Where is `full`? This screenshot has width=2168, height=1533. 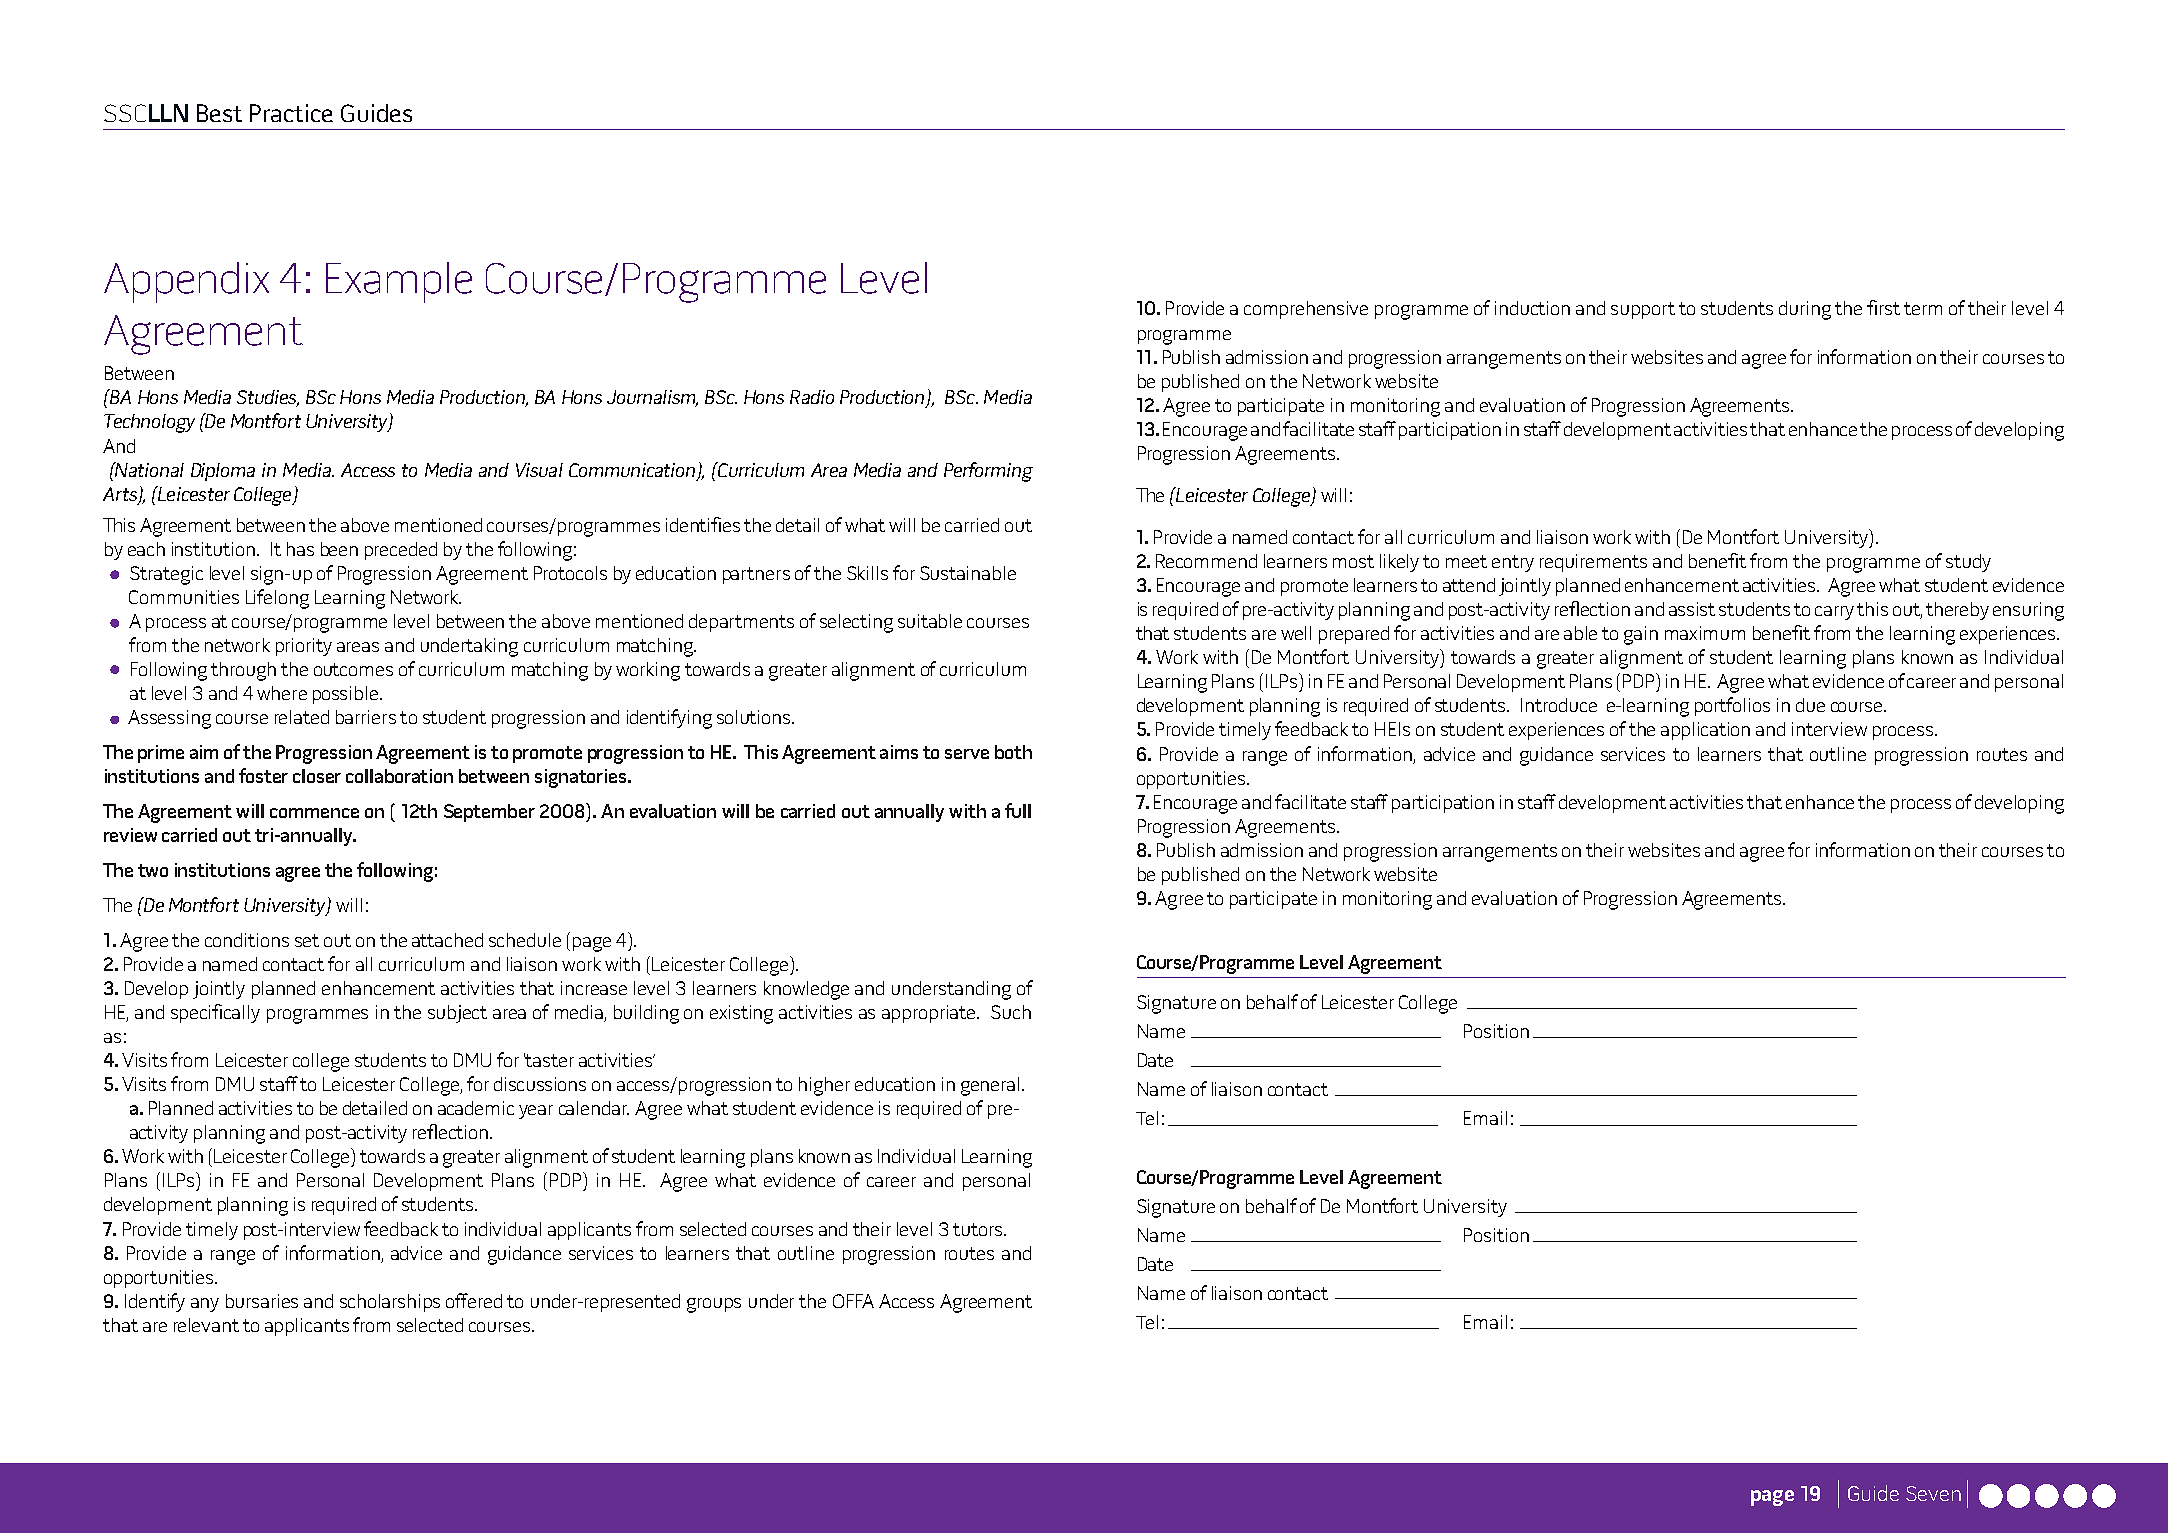
full is located at coordinates (1018, 810).
